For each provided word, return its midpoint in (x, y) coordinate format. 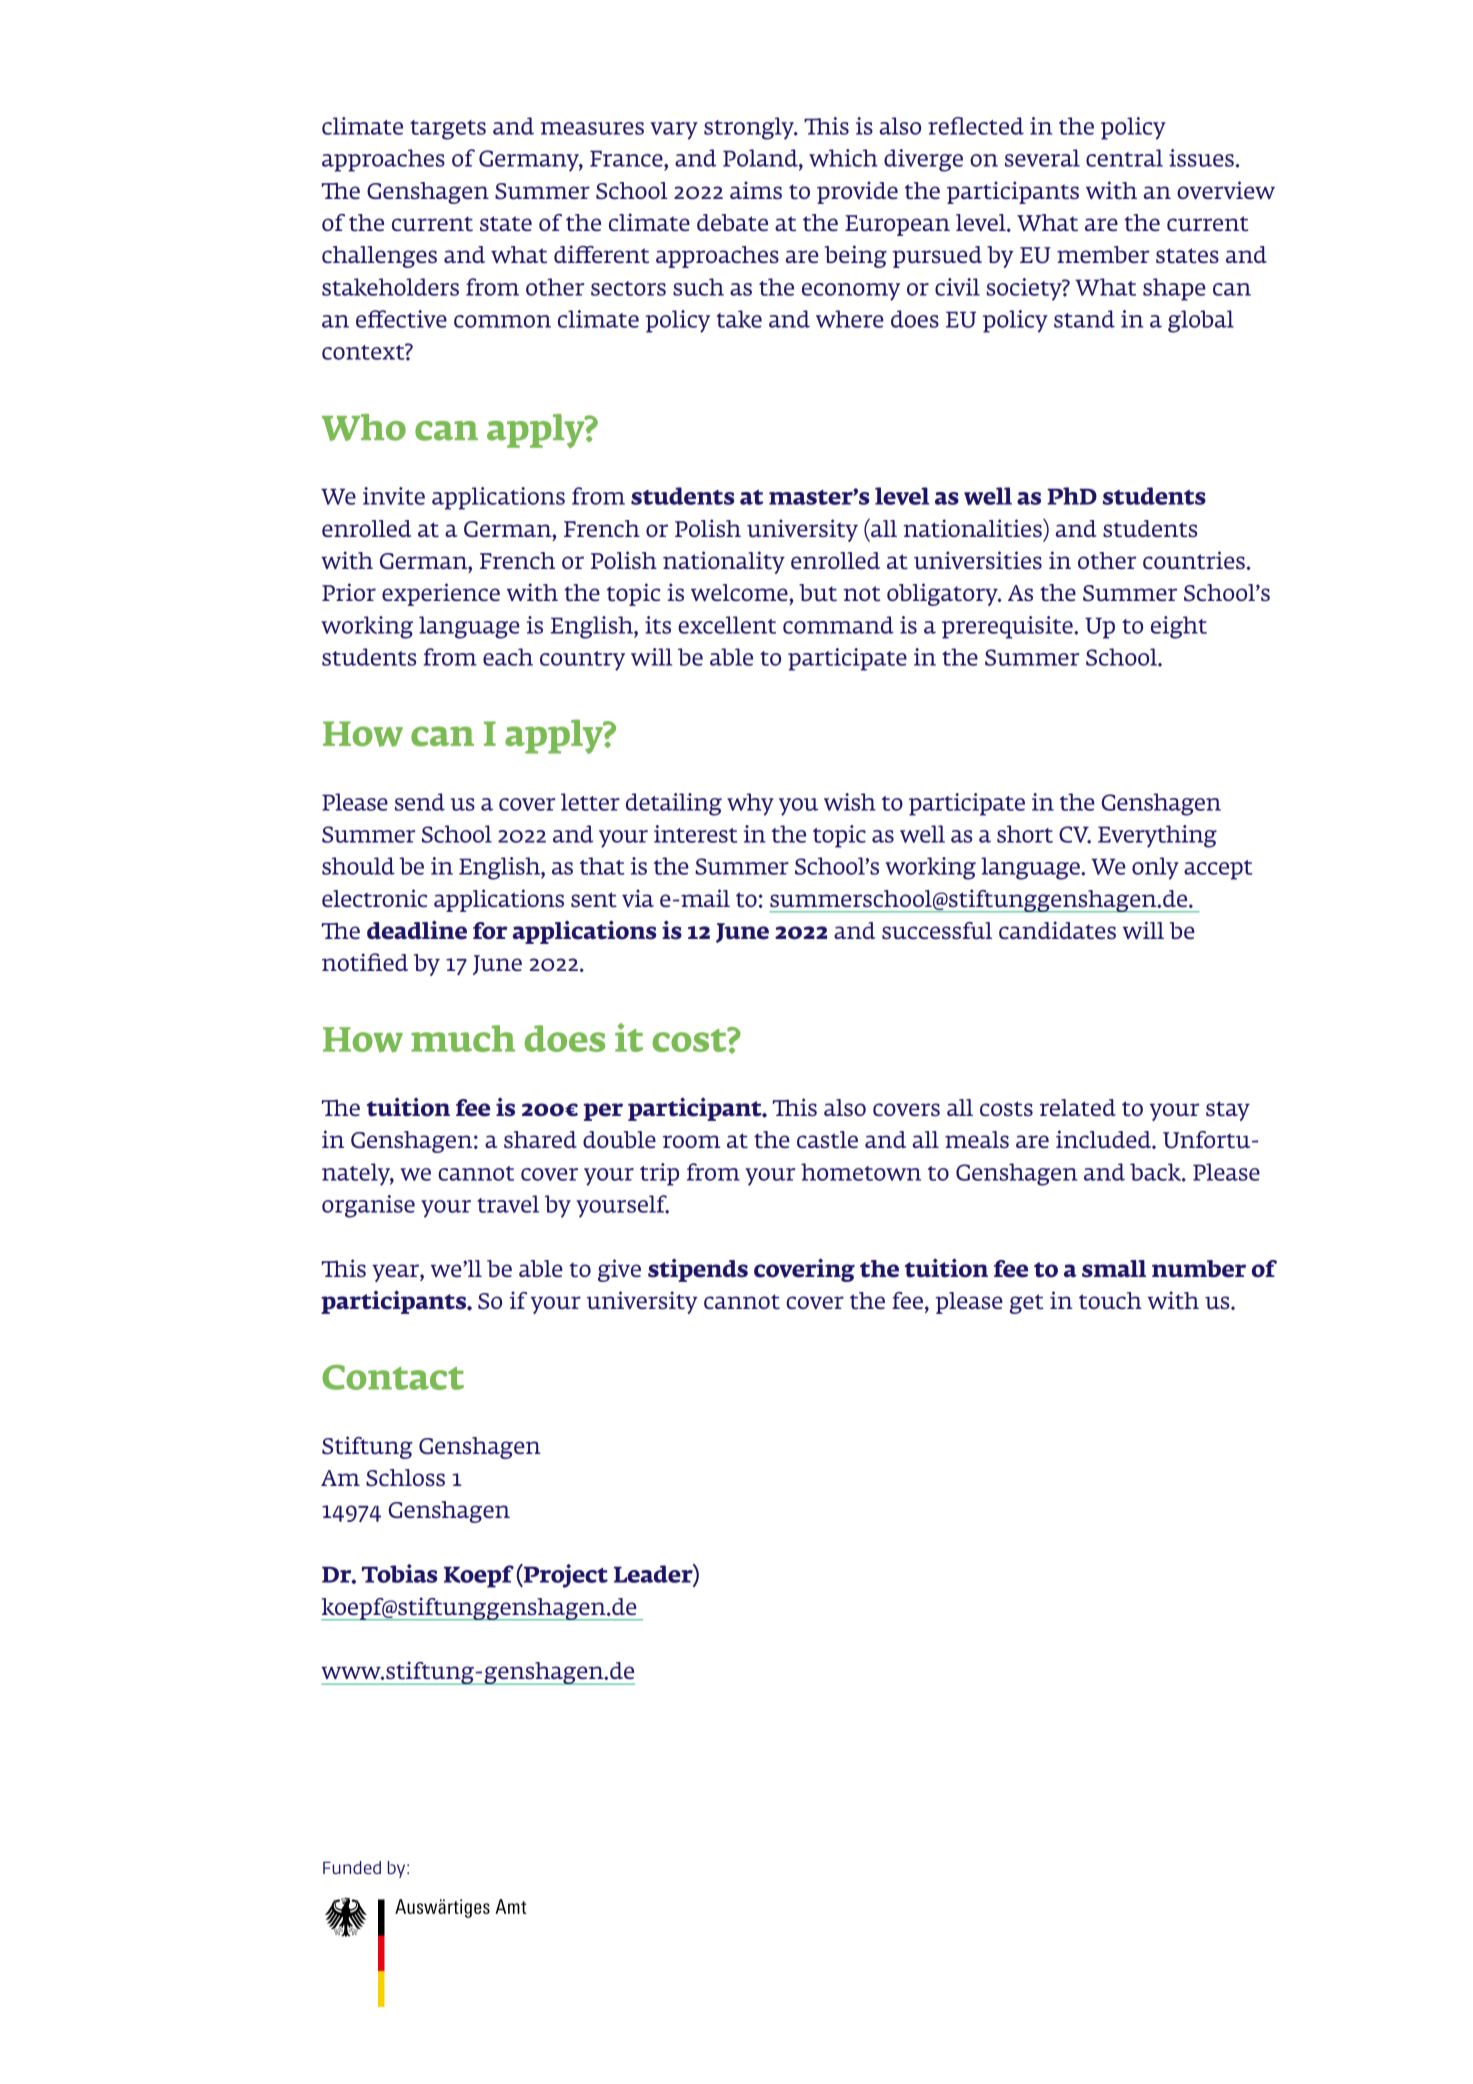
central (1124, 158)
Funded (352, 1867)
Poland (761, 158)
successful (937, 931)
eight (1179, 627)
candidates (1057, 930)
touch (1110, 1301)
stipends (698, 1270)
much (463, 1038)
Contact (393, 1377)
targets (448, 130)
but (818, 593)
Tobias (399, 1573)
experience (441, 594)
